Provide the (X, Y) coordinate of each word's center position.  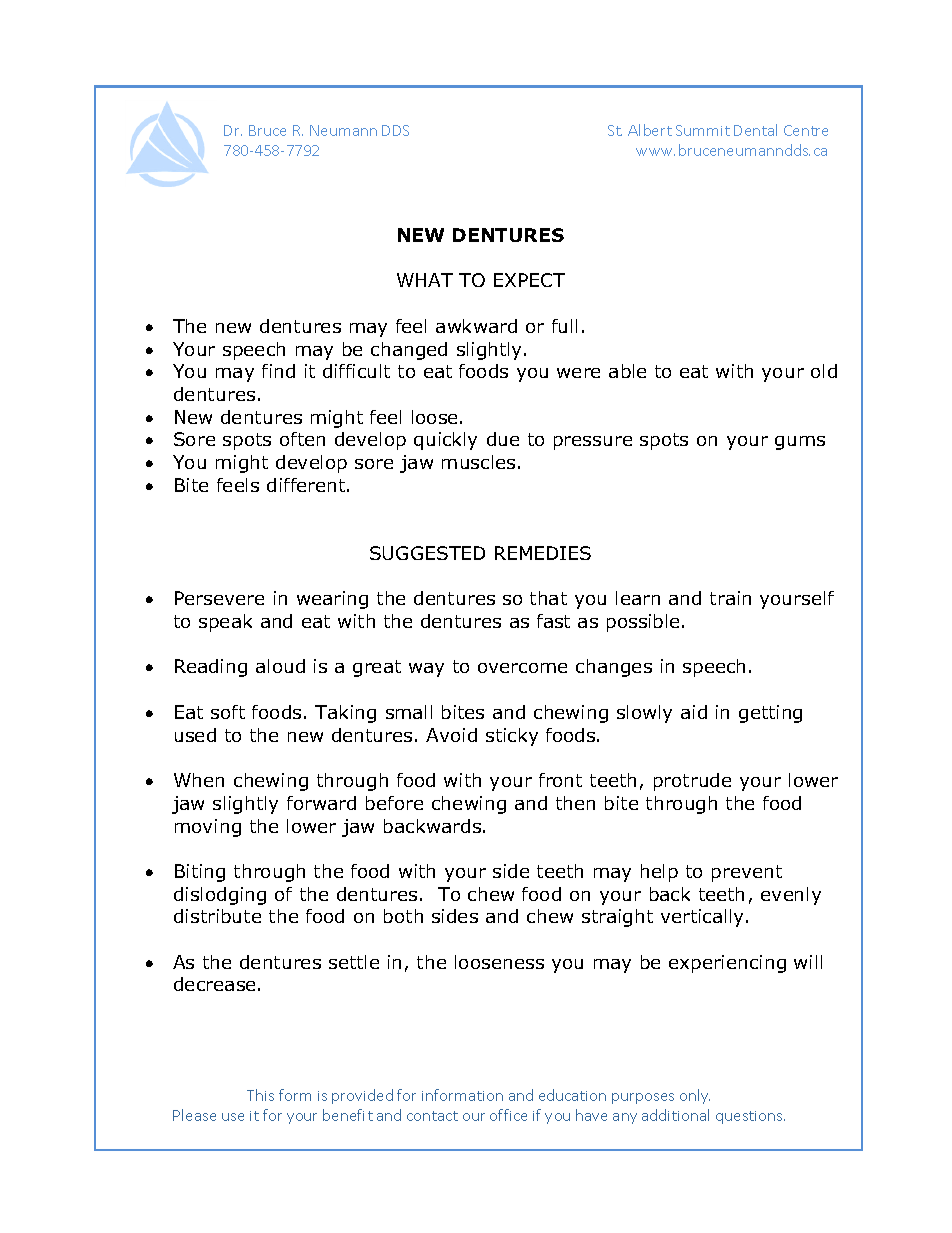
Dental (755, 130)
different (307, 485)
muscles (478, 462)
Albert (650, 130)
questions (750, 1117)
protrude (692, 782)
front (560, 780)
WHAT (425, 280)
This (260, 1095)
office (508, 1115)
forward (321, 803)
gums (800, 443)
